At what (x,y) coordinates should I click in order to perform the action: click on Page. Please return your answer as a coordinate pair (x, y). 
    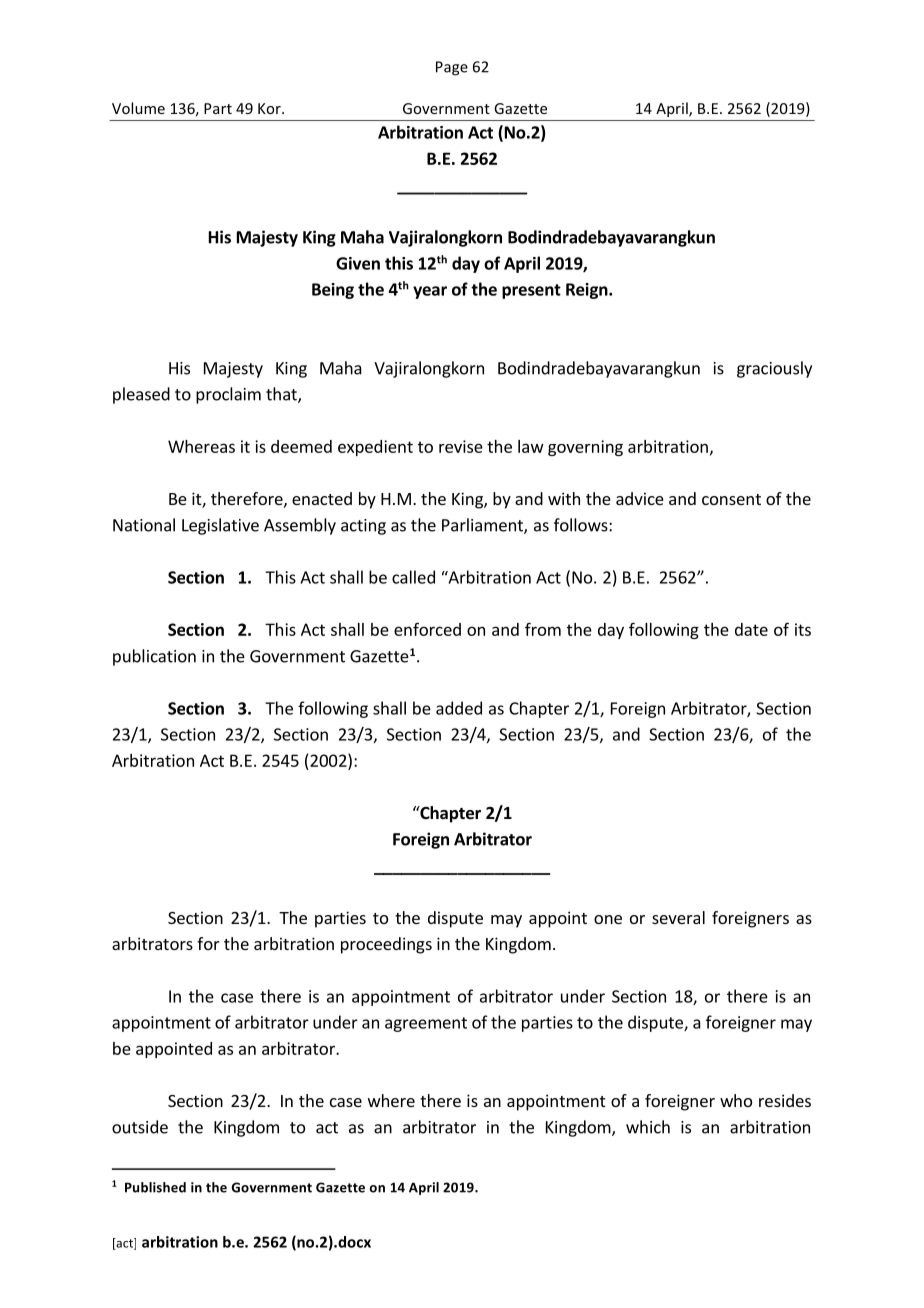
    Looking at the image, I should click on (452, 68).
